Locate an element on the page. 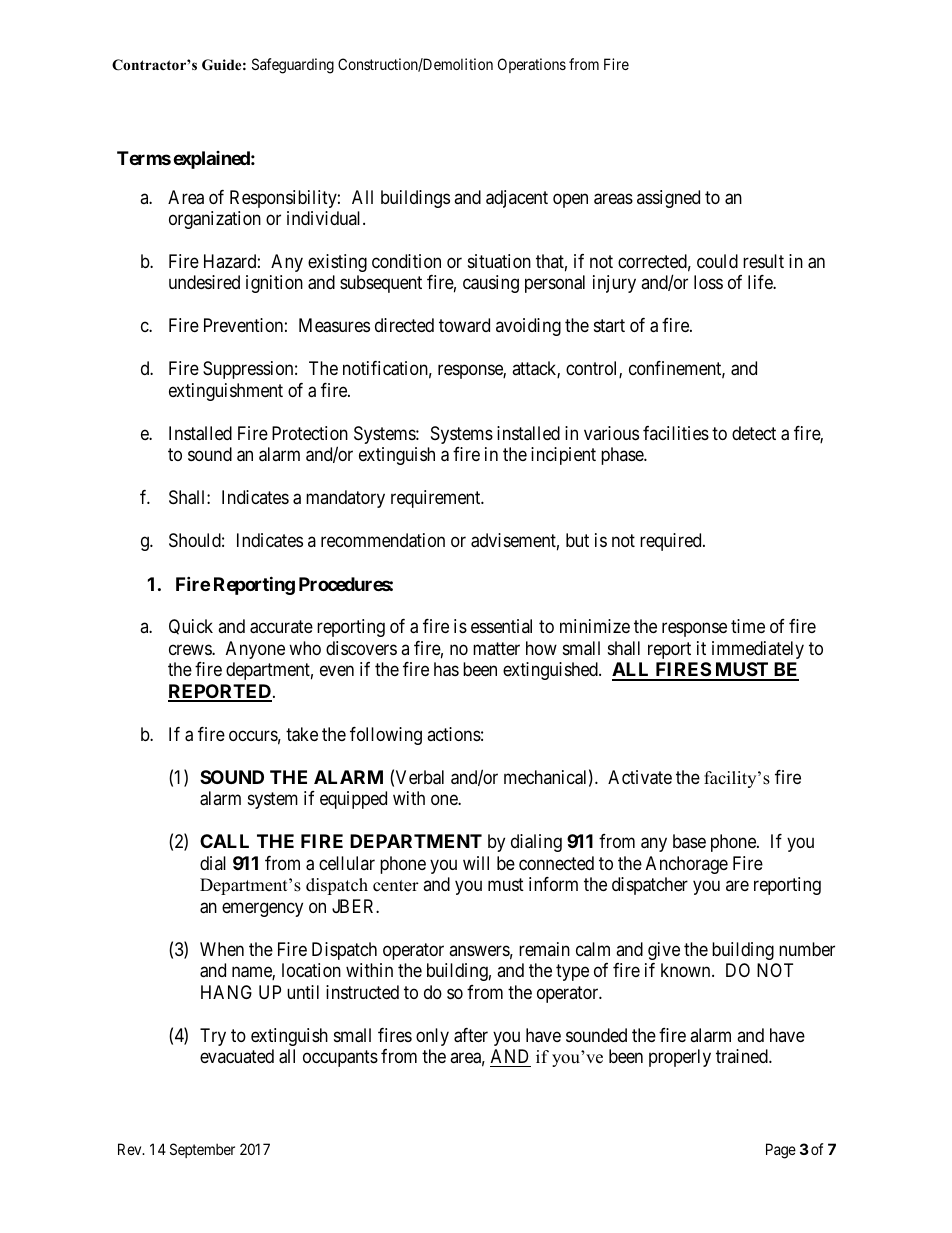  Protection is located at coordinates (310, 433).
